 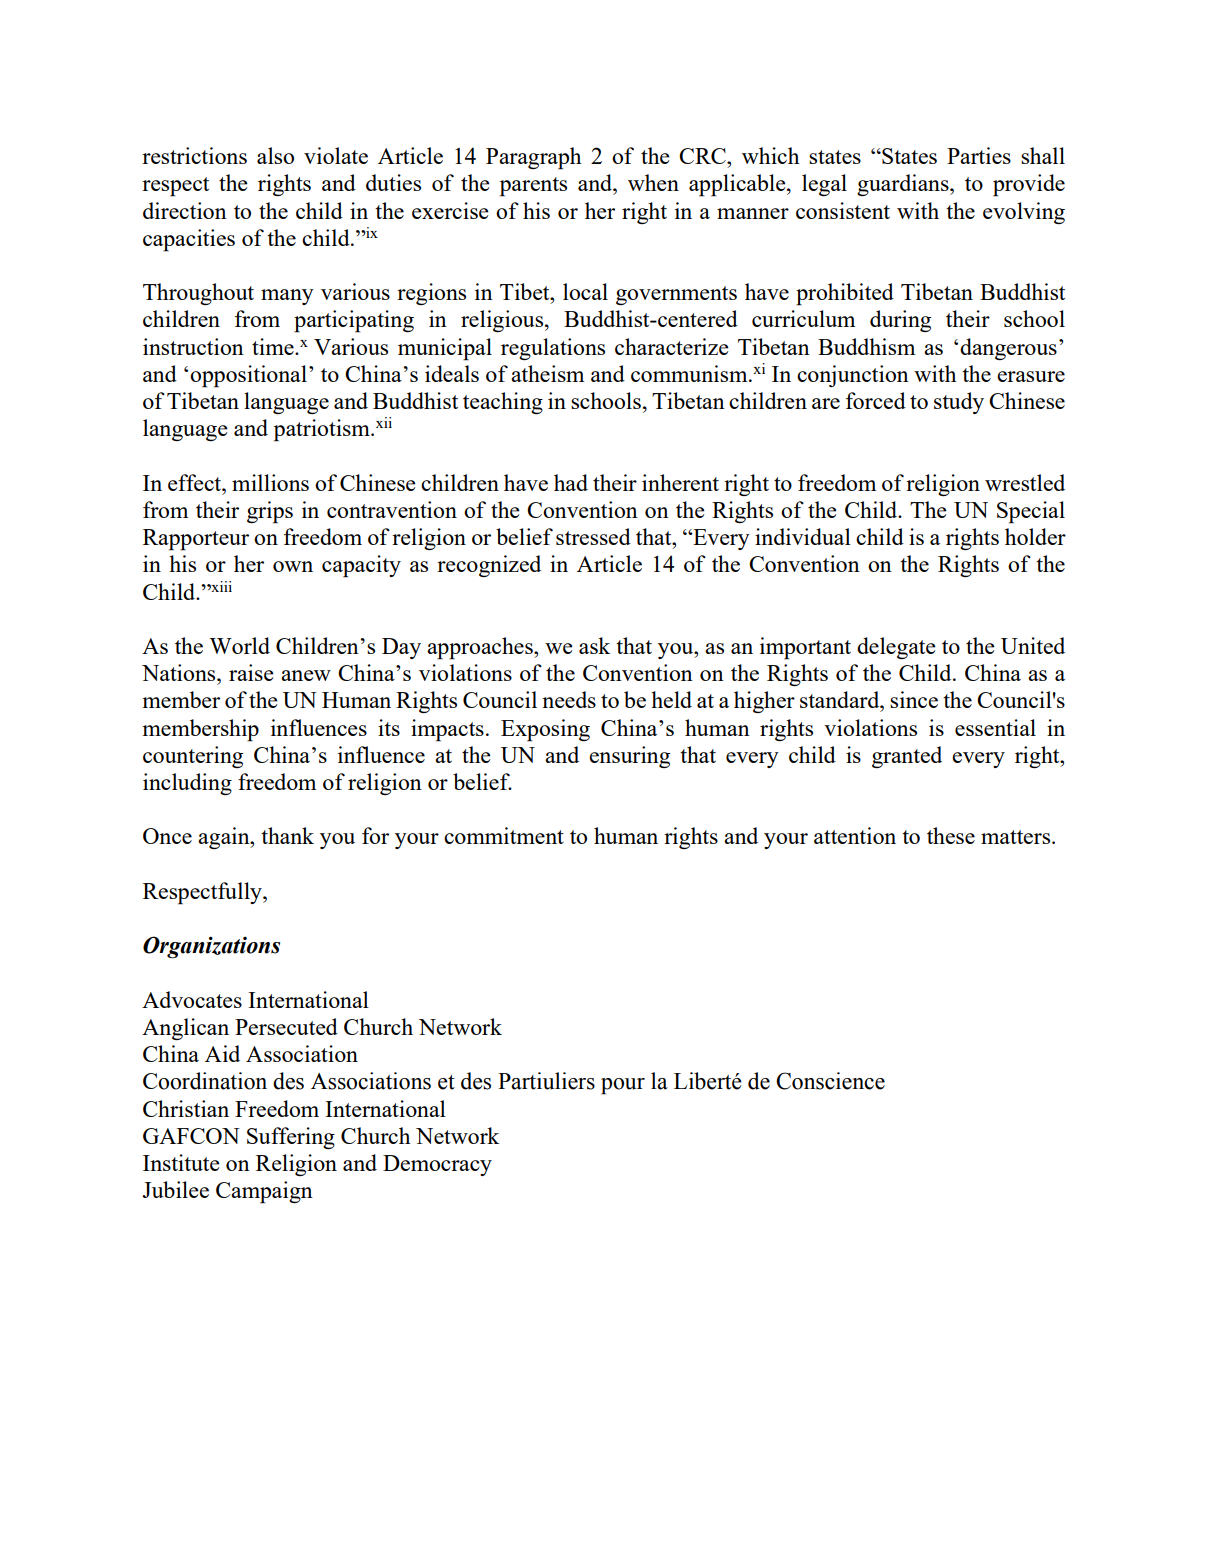 What do you see at coordinates (193, 757) in the screenshot?
I see `countering` at bounding box center [193, 757].
